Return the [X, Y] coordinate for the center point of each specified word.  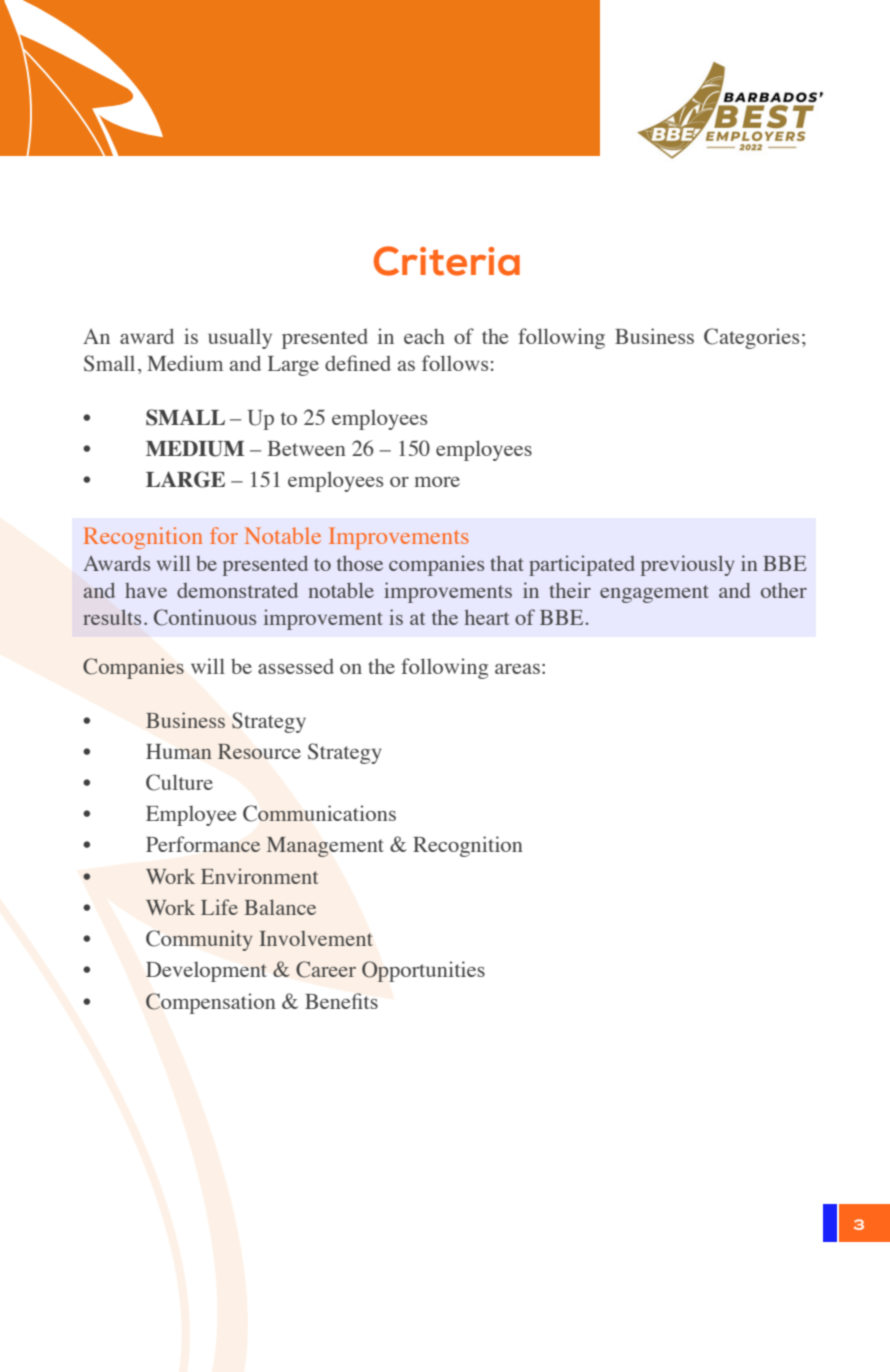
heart [487, 617]
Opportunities [423, 971]
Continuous [205, 617]
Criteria [447, 261]
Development [206, 971]
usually [240, 338]
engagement [654, 594]
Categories [751, 338]
